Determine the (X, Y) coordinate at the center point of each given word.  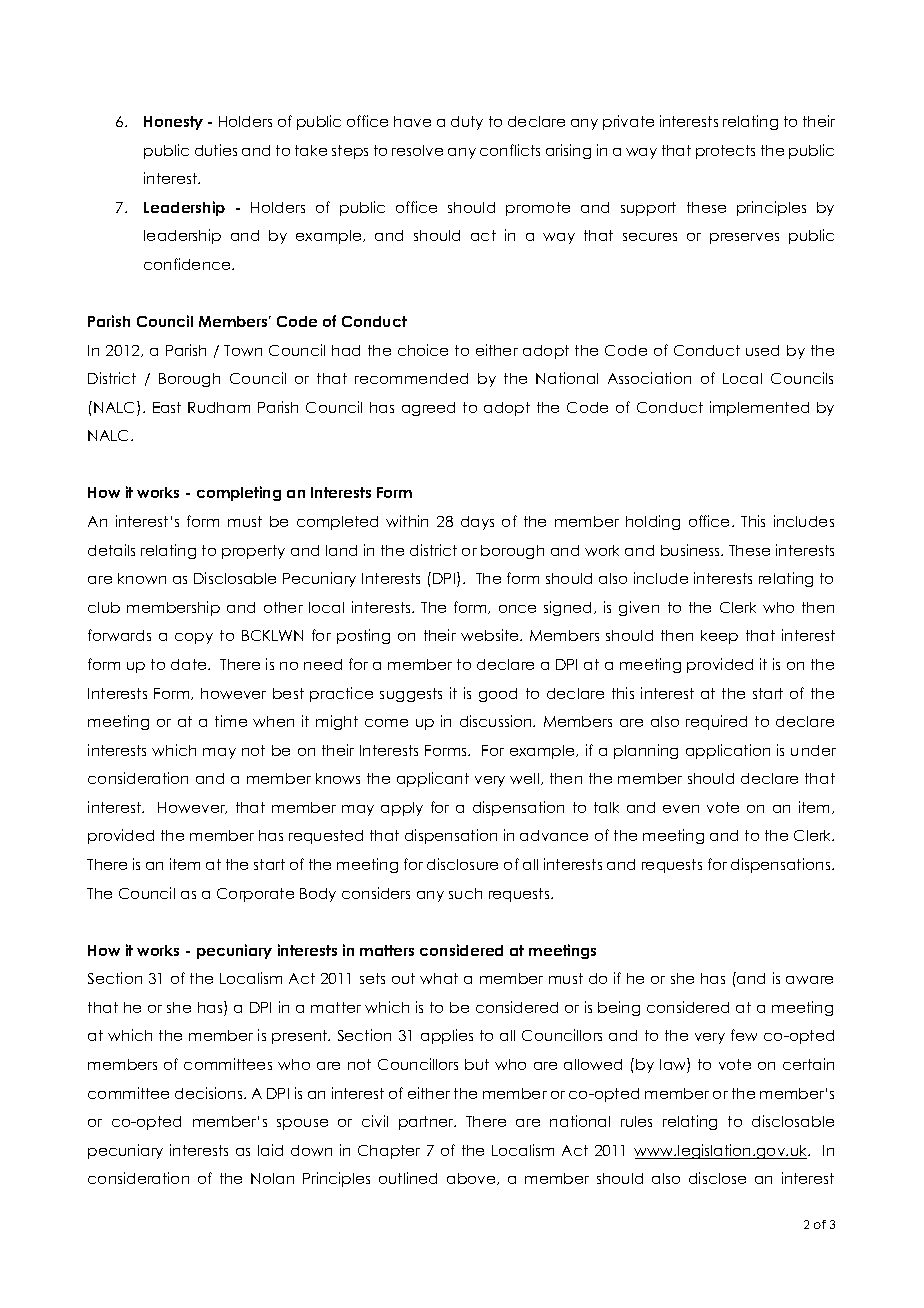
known (142, 578)
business (691, 550)
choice (423, 350)
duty (467, 123)
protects (725, 152)
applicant (433, 779)
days (477, 523)
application (728, 751)
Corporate (255, 895)
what (439, 978)
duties (216, 150)
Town (243, 350)
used (762, 350)
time (231, 721)
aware (809, 980)
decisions (210, 1093)
